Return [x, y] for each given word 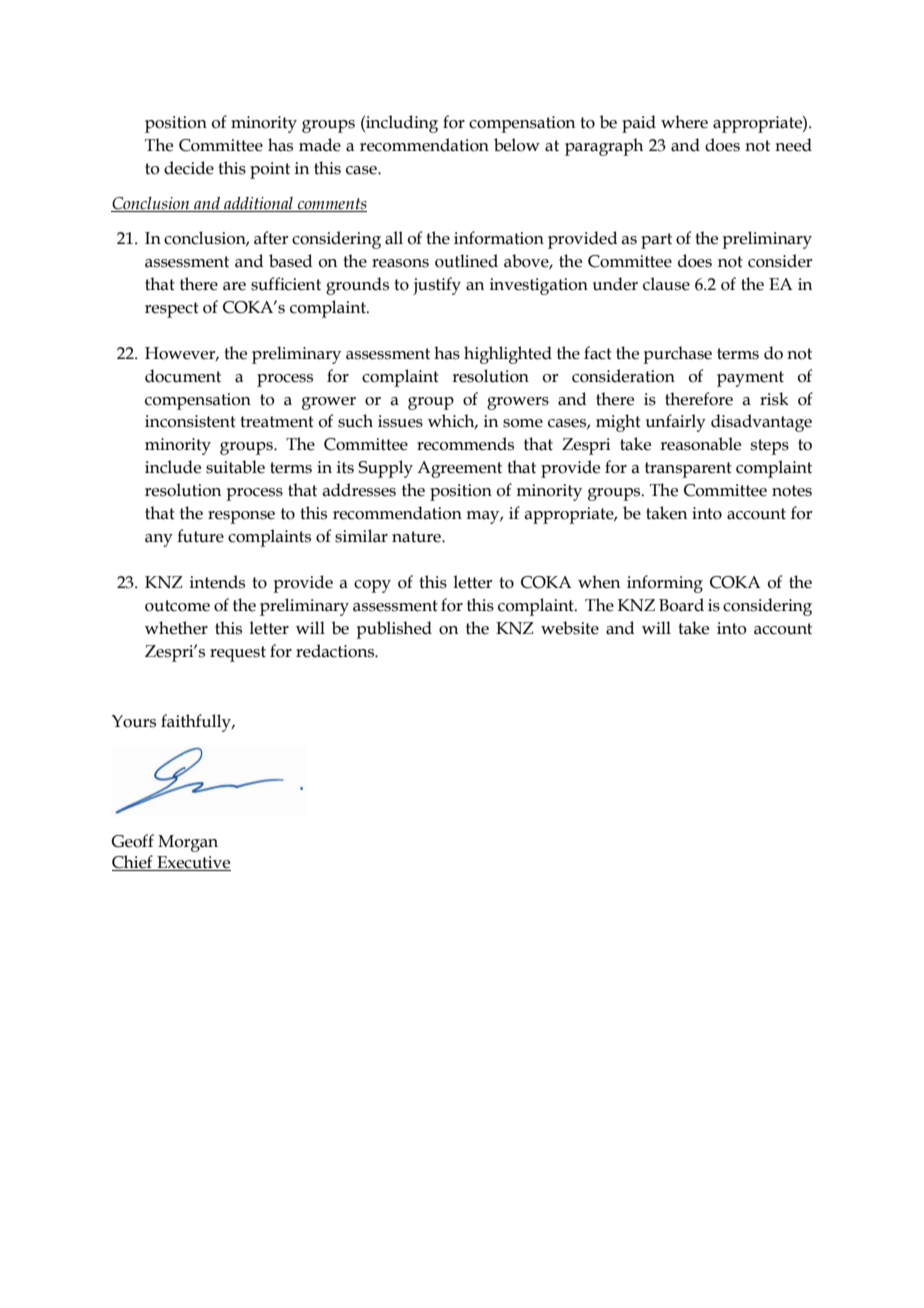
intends [217, 582]
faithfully [197, 723]
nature [417, 537]
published [394, 630]
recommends [465, 444]
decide [189, 168]
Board [681, 605]
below [517, 145]
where [684, 122]
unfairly [676, 423]
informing [665, 584]
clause [666, 284]
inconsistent [190, 421]
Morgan [188, 843]
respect [172, 310]
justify [437, 286]
